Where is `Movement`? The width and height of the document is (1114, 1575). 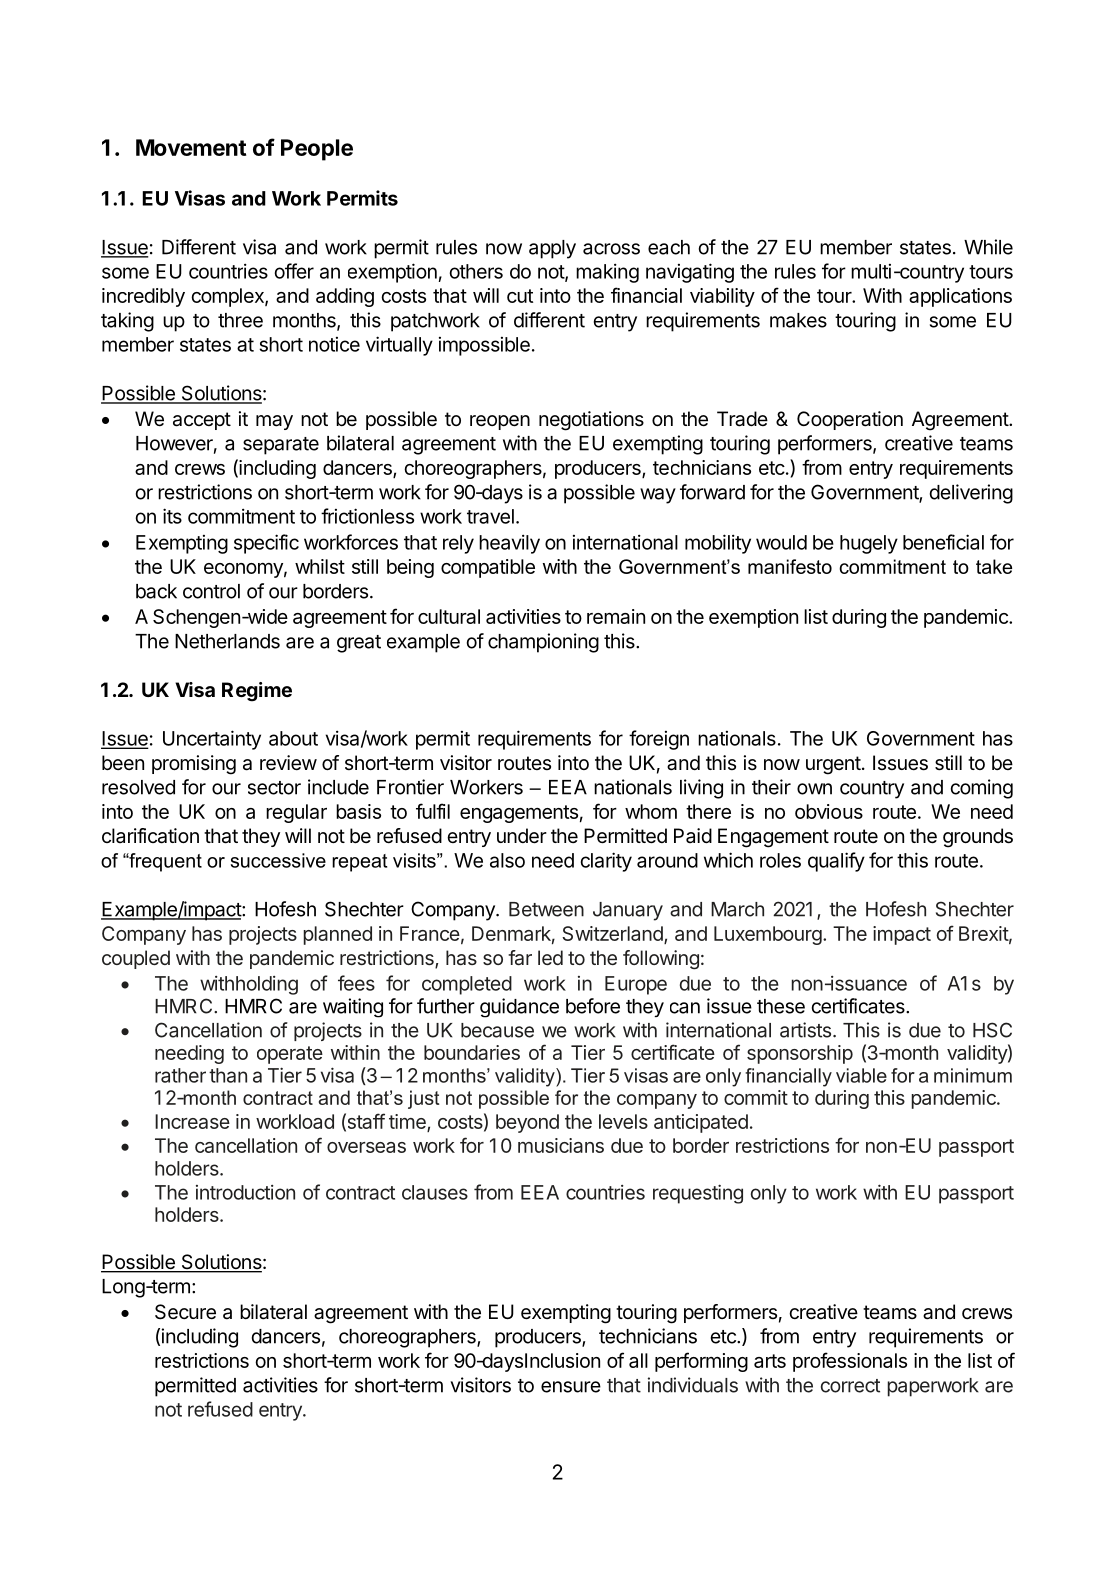 Movement is located at coordinates (191, 147).
